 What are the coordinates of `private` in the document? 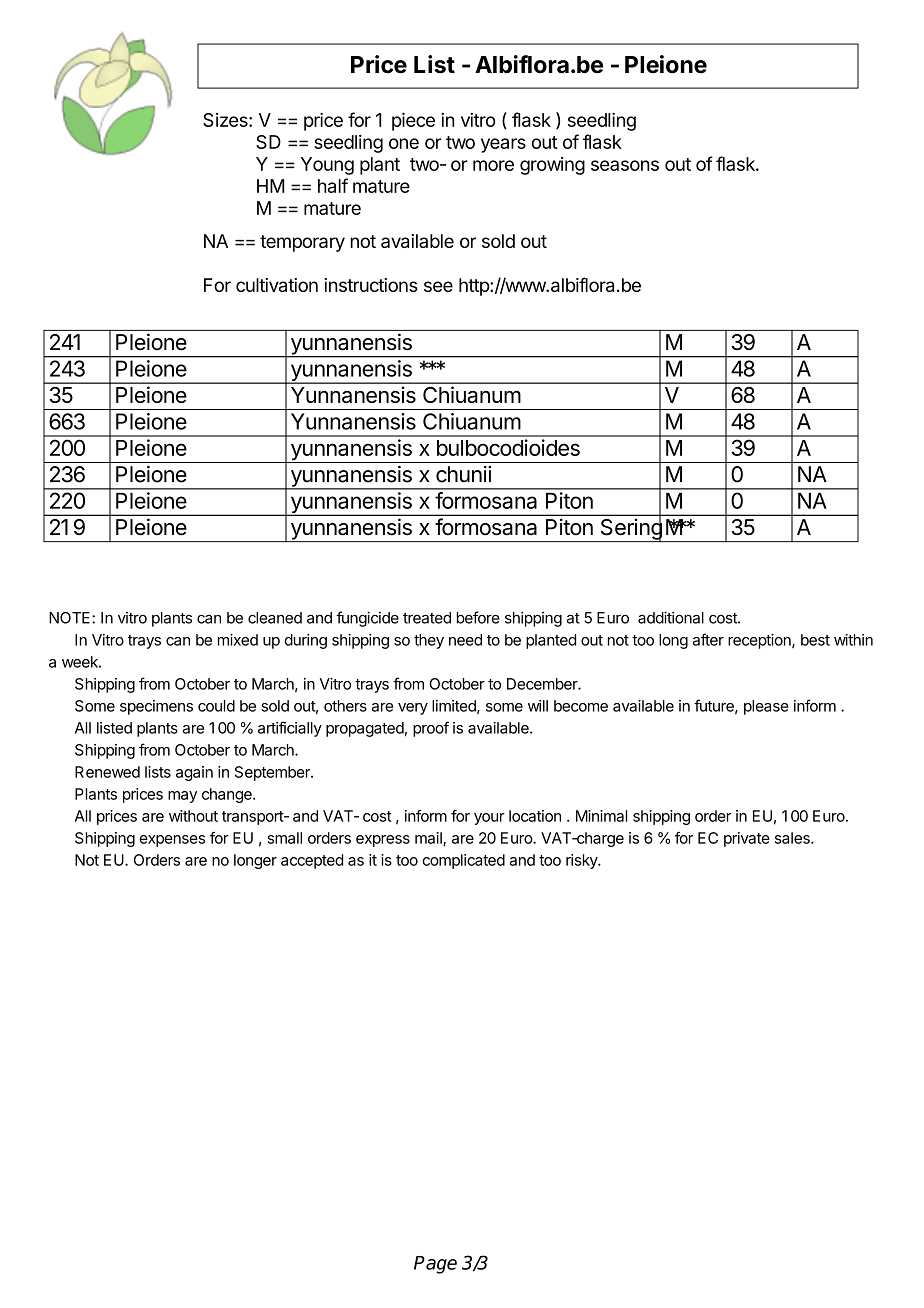 It's located at (747, 839).
